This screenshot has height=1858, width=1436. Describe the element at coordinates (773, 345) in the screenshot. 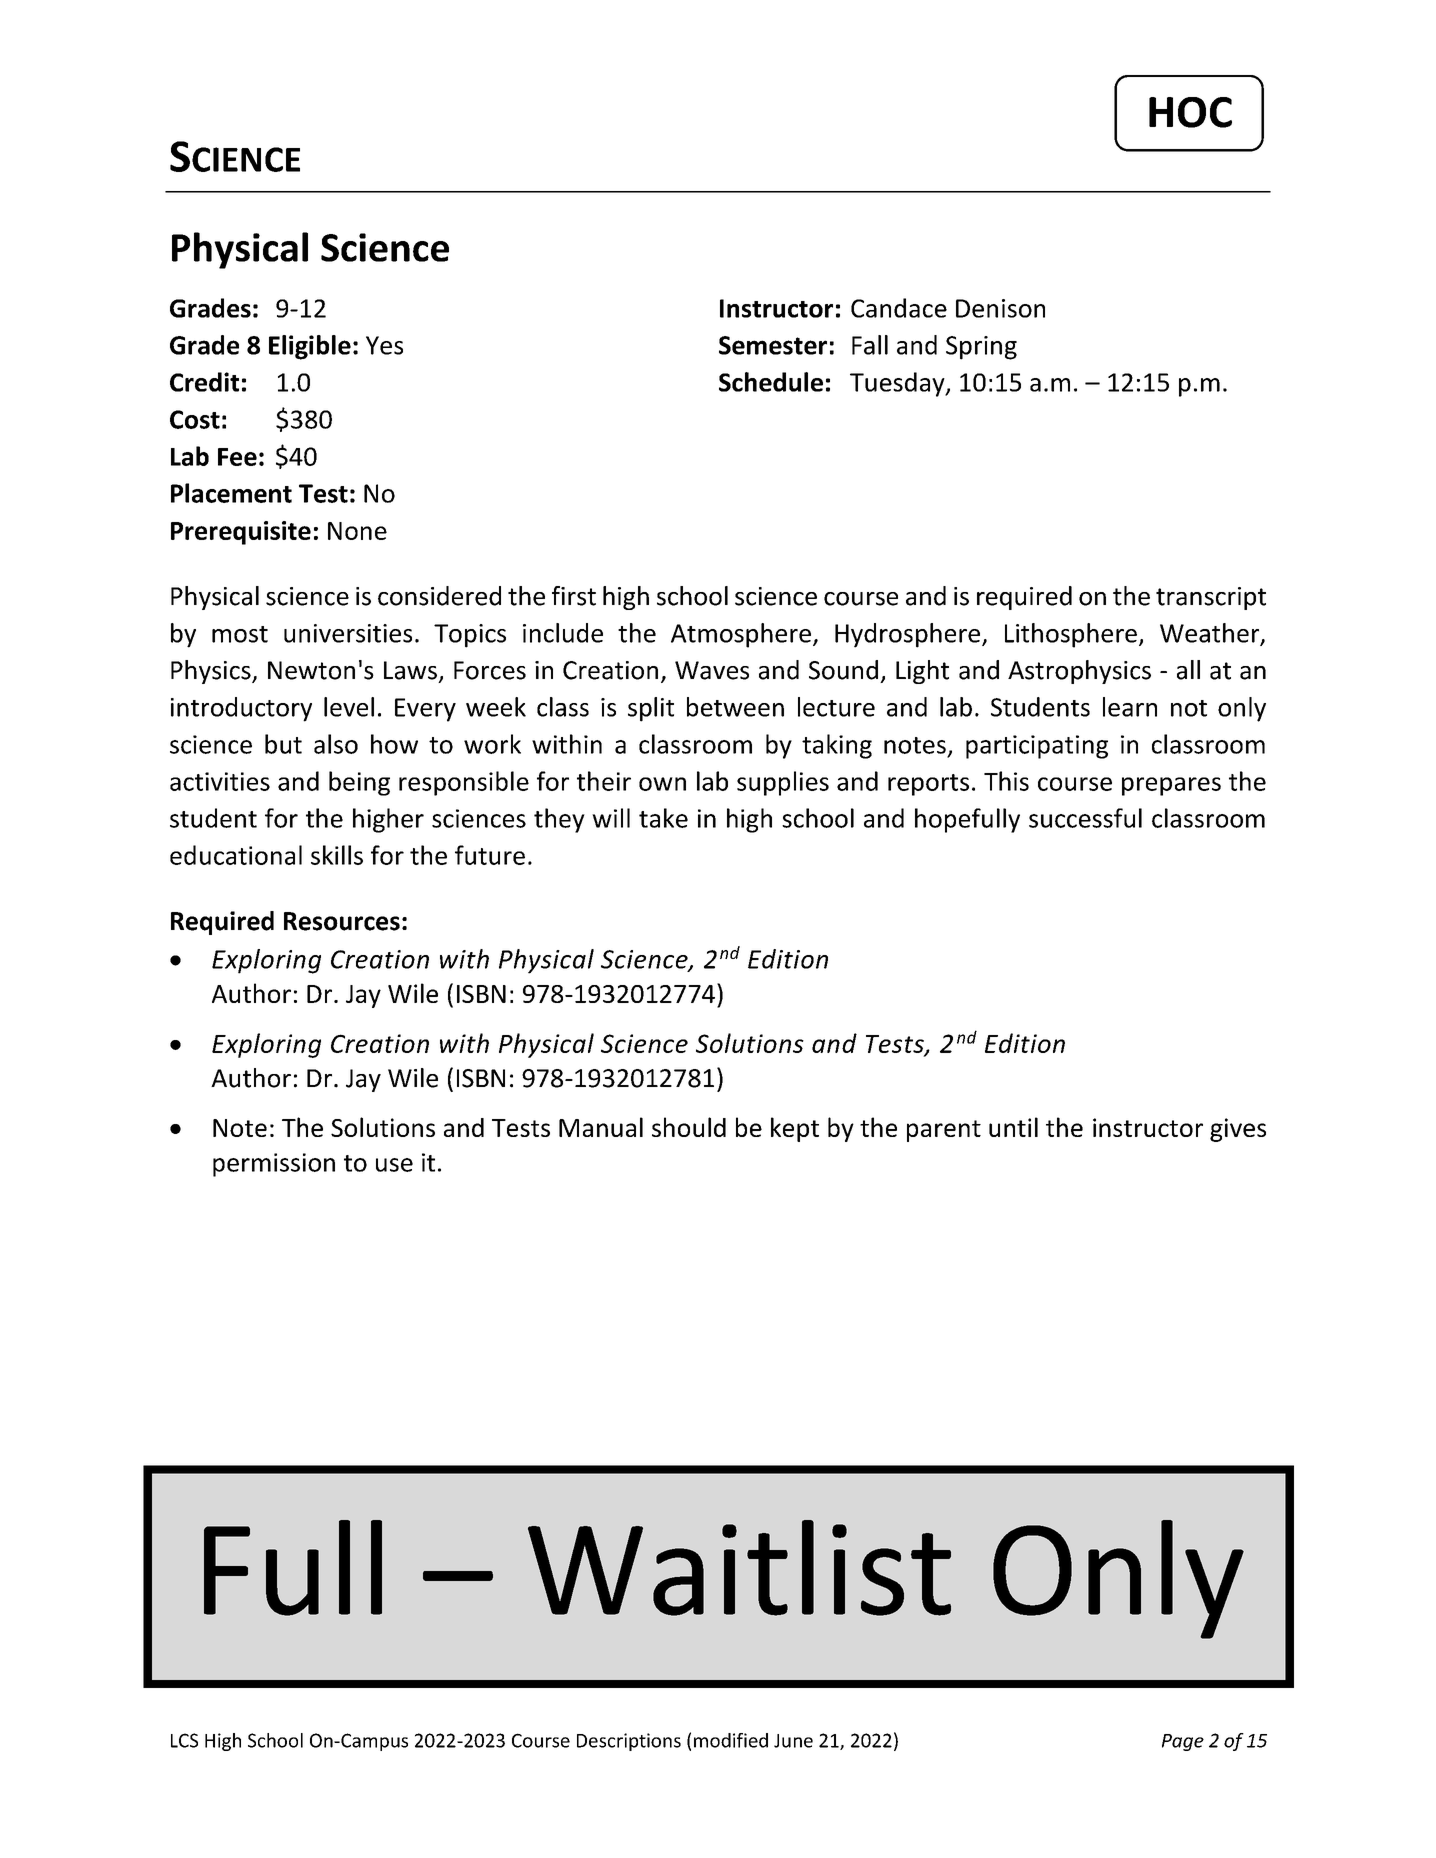

I see `Semester` at that location.
